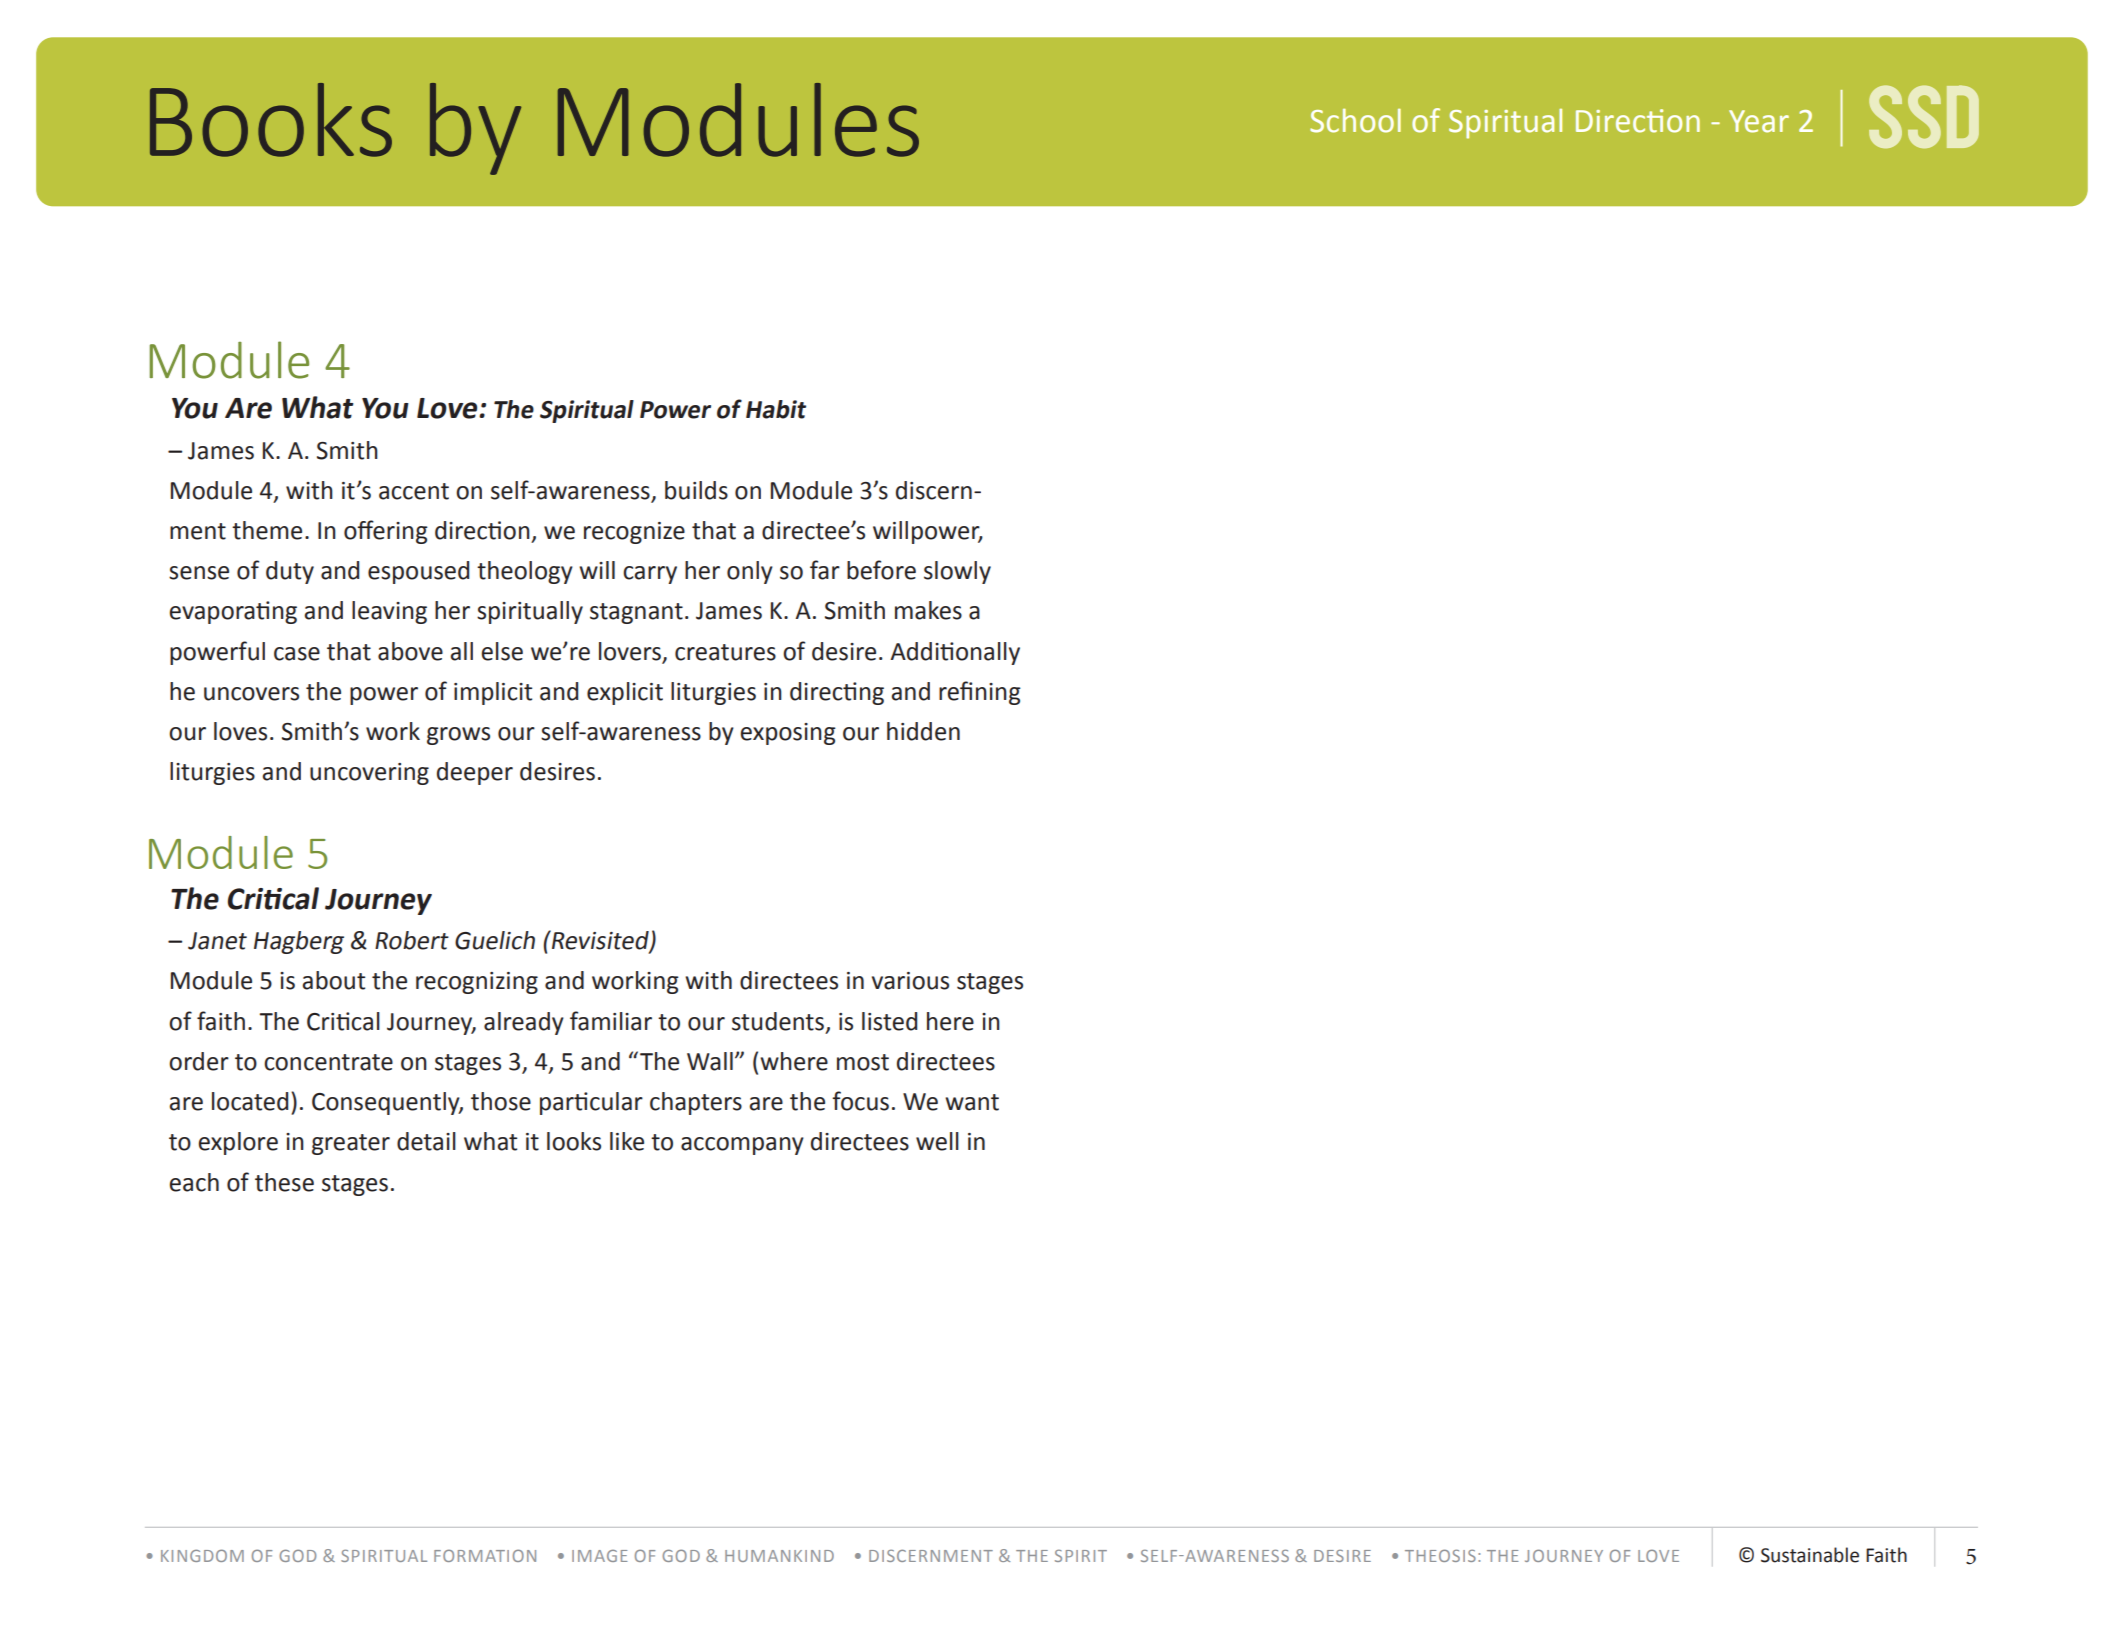 The image size is (2123, 1641). What do you see at coordinates (972, 1102) in the screenshot?
I see `want` at bounding box center [972, 1102].
